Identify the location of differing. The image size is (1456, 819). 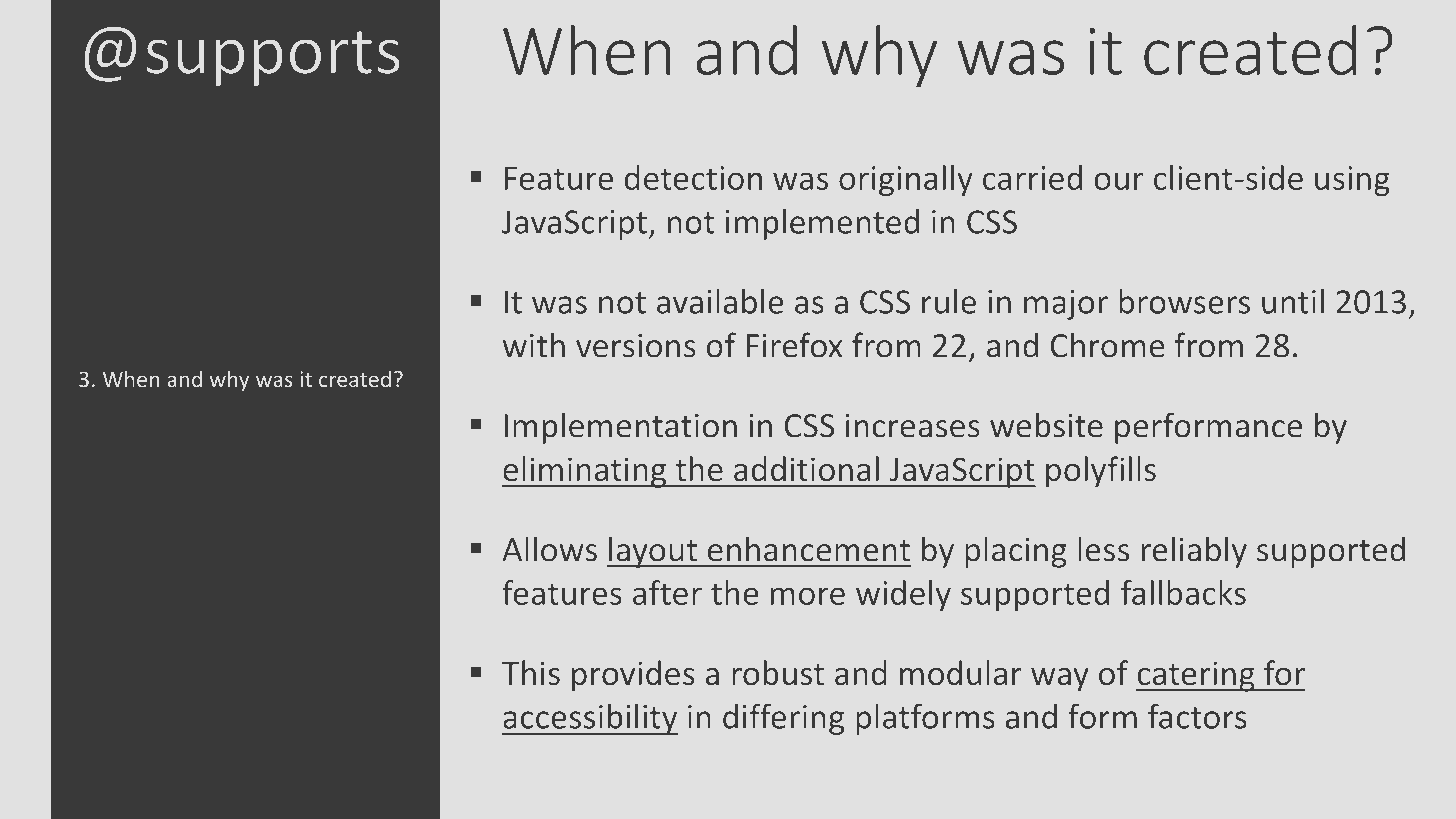
(783, 719).
